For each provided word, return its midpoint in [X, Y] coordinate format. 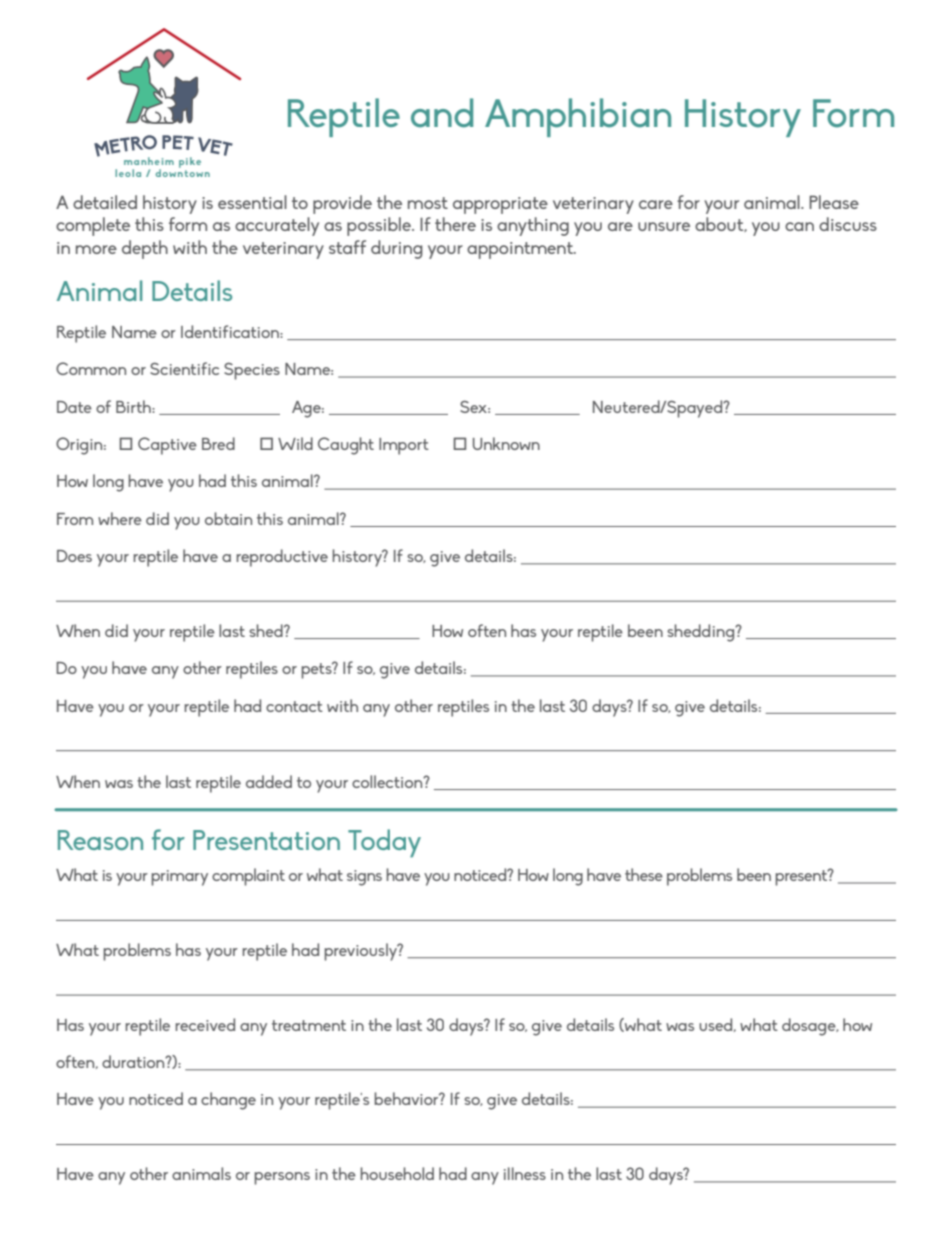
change [228, 1101]
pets [317, 670]
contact [294, 706]
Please [834, 202]
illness [525, 1173]
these [644, 874]
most [428, 203]
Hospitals [141, 165]
